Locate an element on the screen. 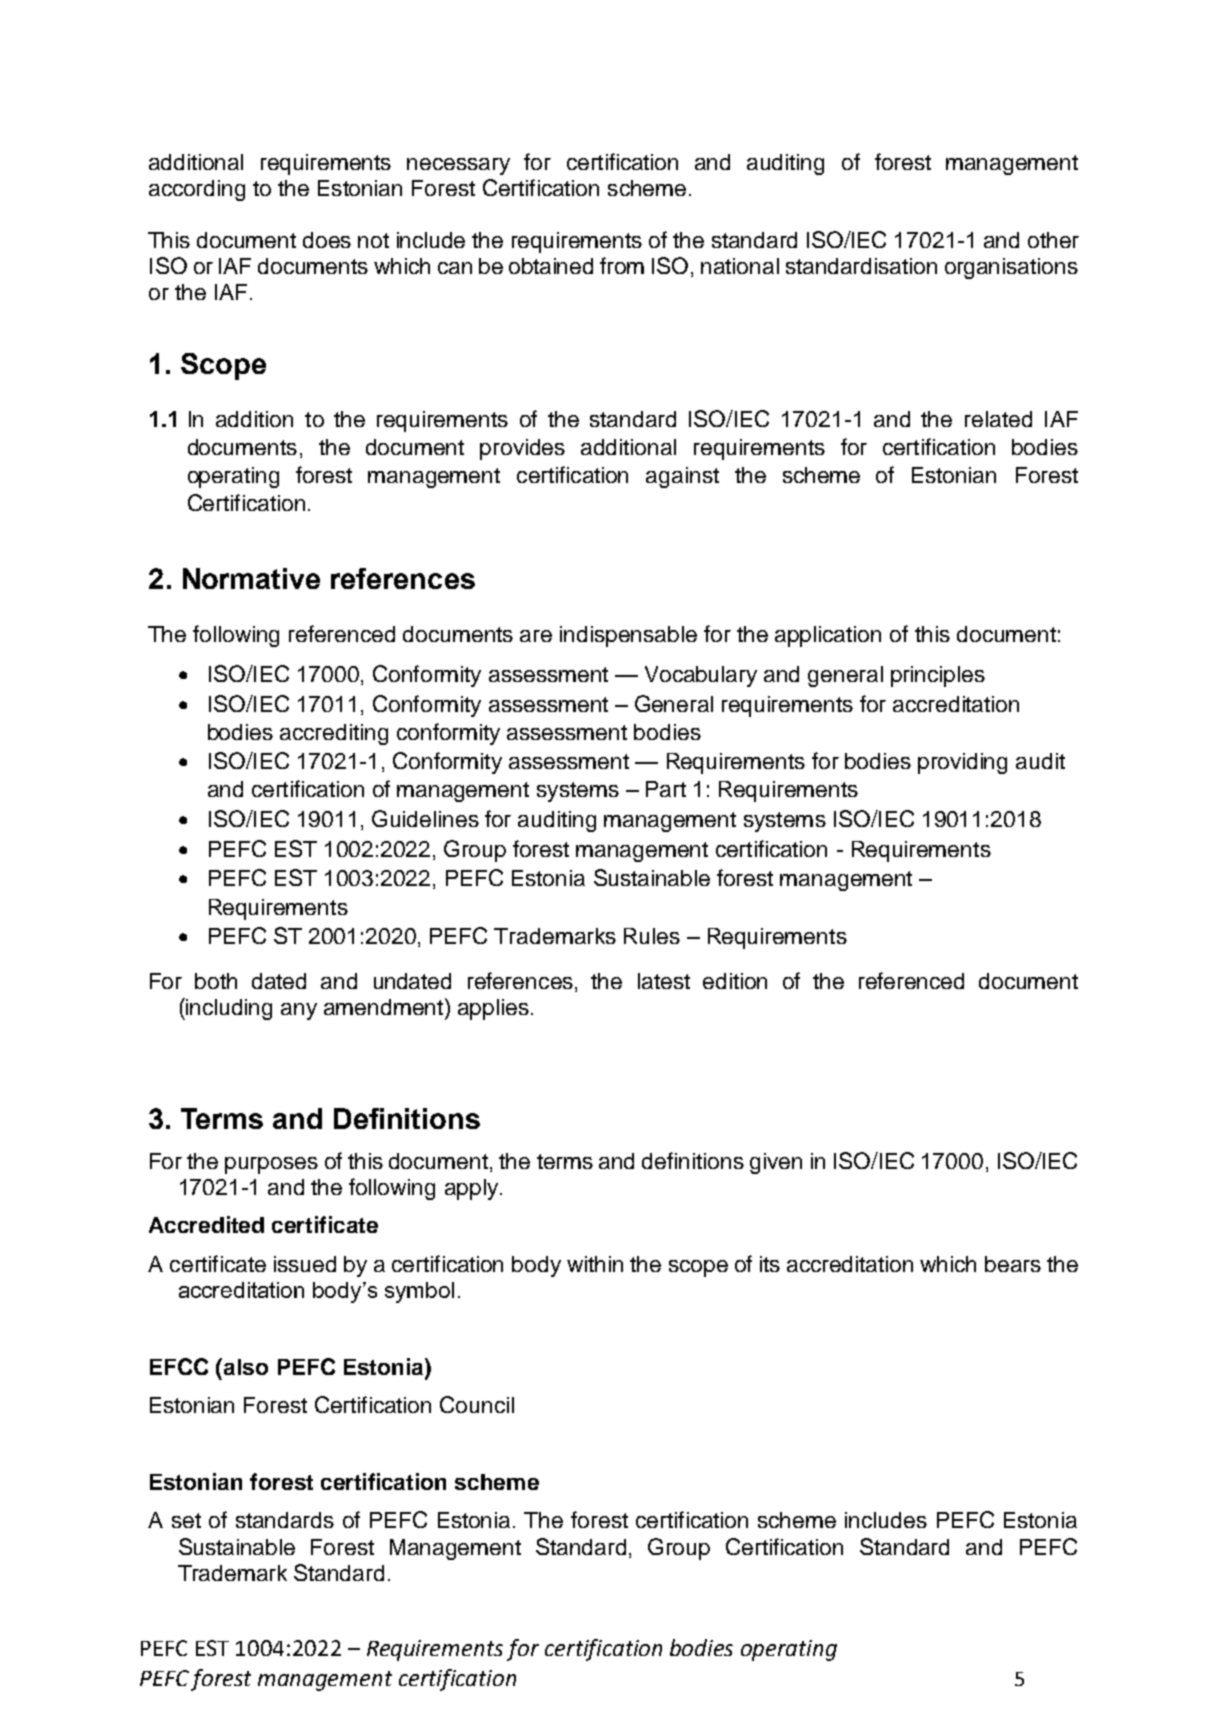 This screenshot has height=1735, width=1227. from is located at coordinates (622, 265).
